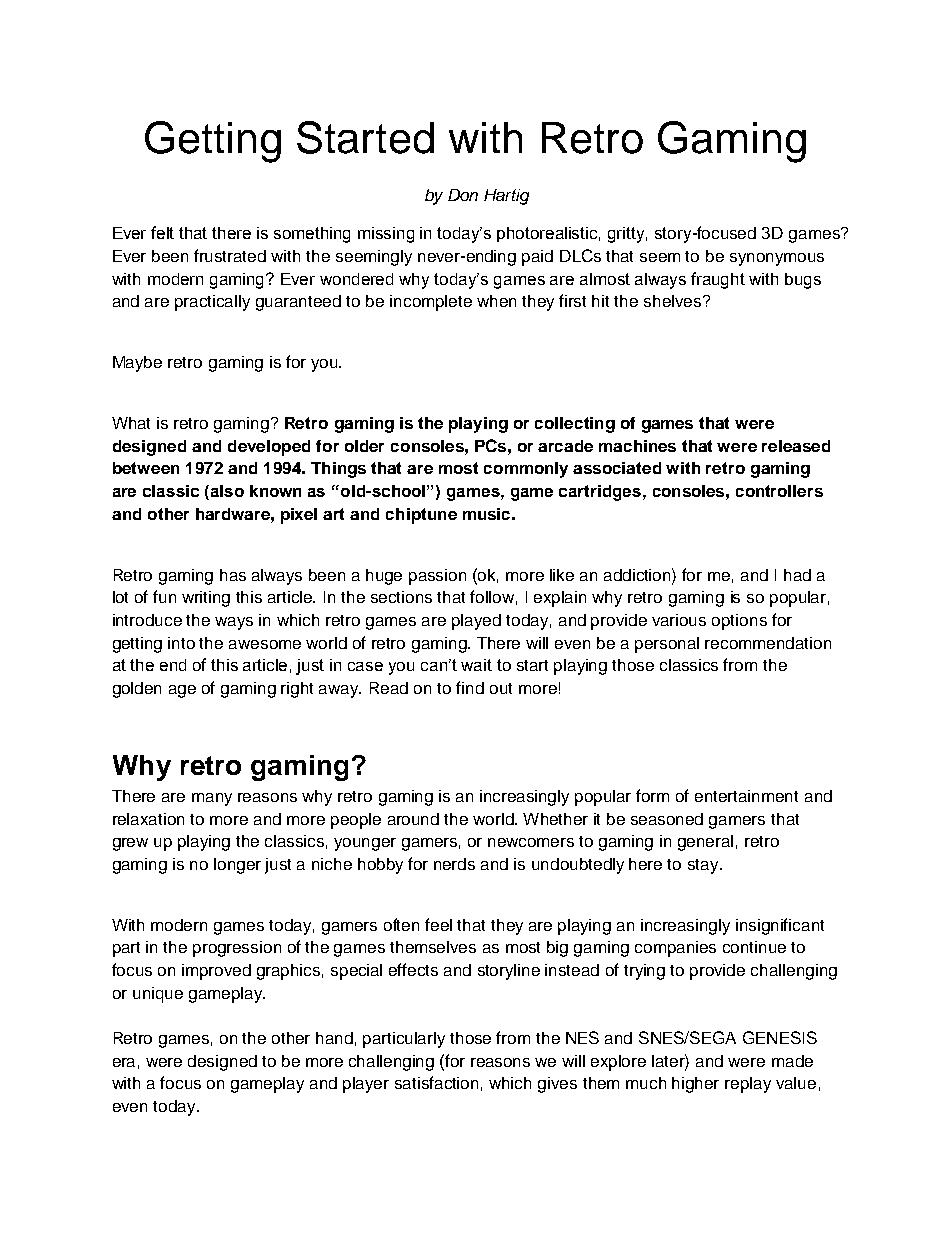 The height and width of the document is (1233, 952). What do you see at coordinates (366, 1085) in the document?
I see `player` at bounding box center [366, 1085].
